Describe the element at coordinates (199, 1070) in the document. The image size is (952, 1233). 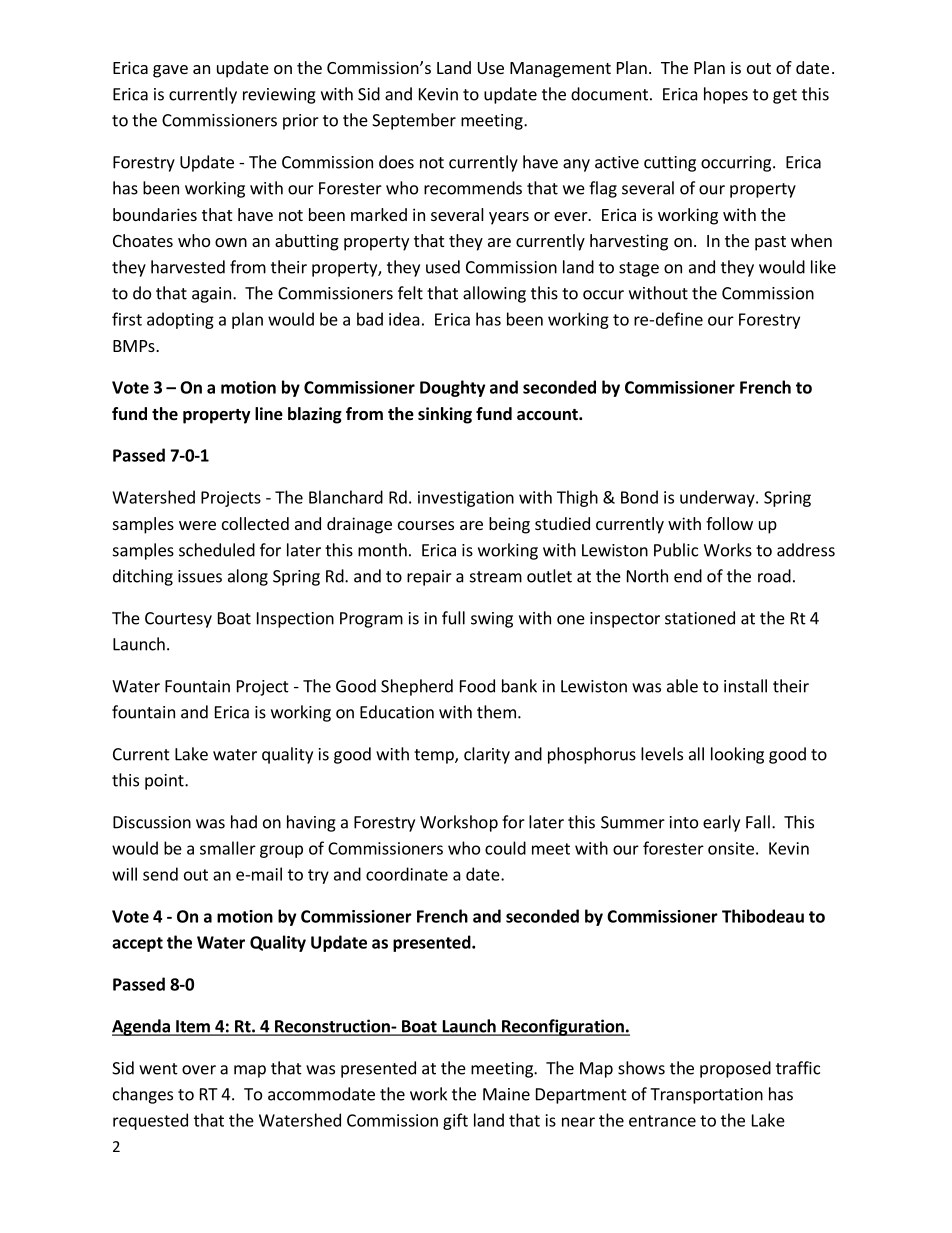
I see `over` at that location.
